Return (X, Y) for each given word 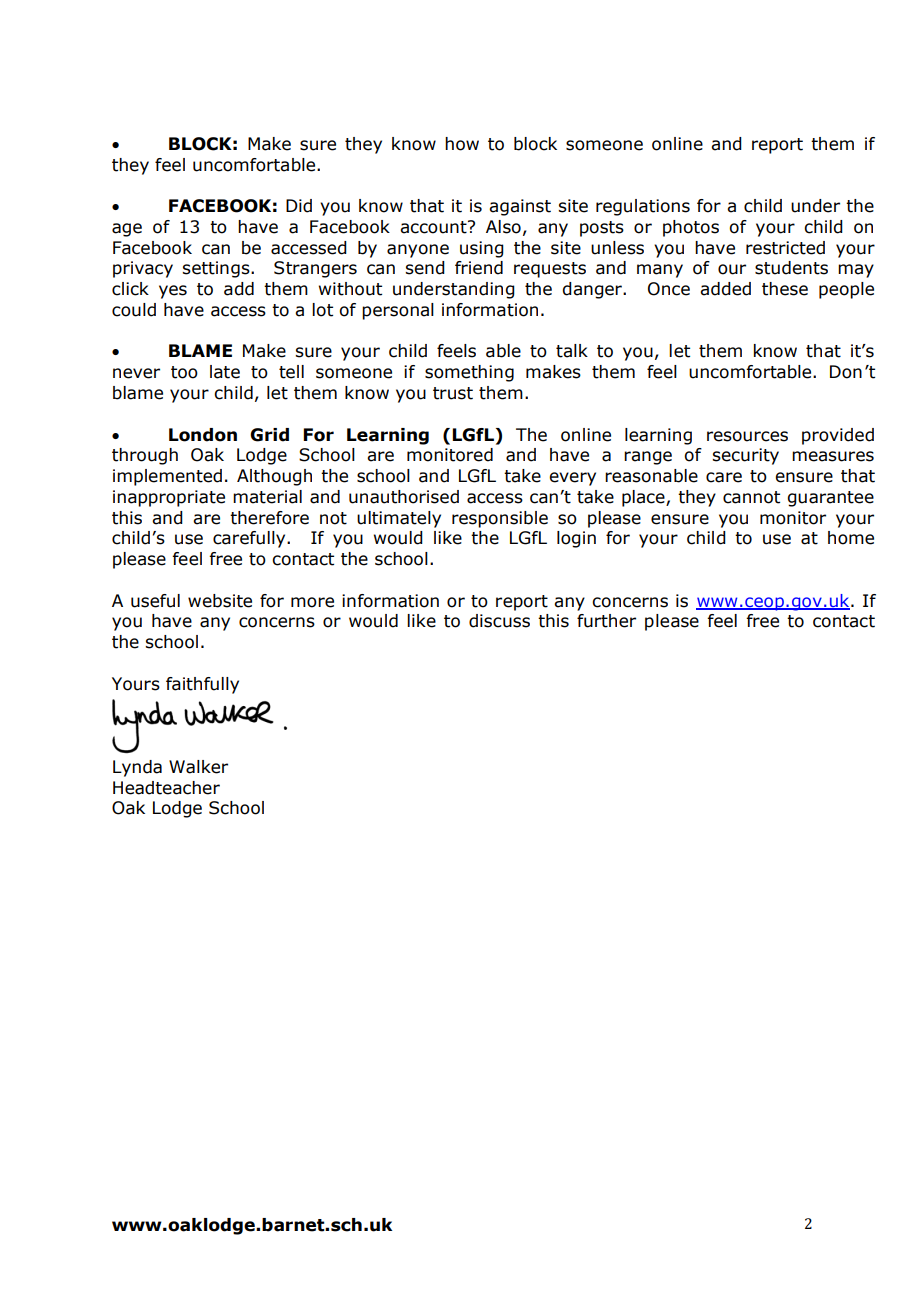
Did (299, 206)
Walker (198, 767)
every (572, 479)
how (462, 144)
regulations (643, 207)
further (606, 621)
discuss (499, 621)
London (203, 435)
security (745, 456)
